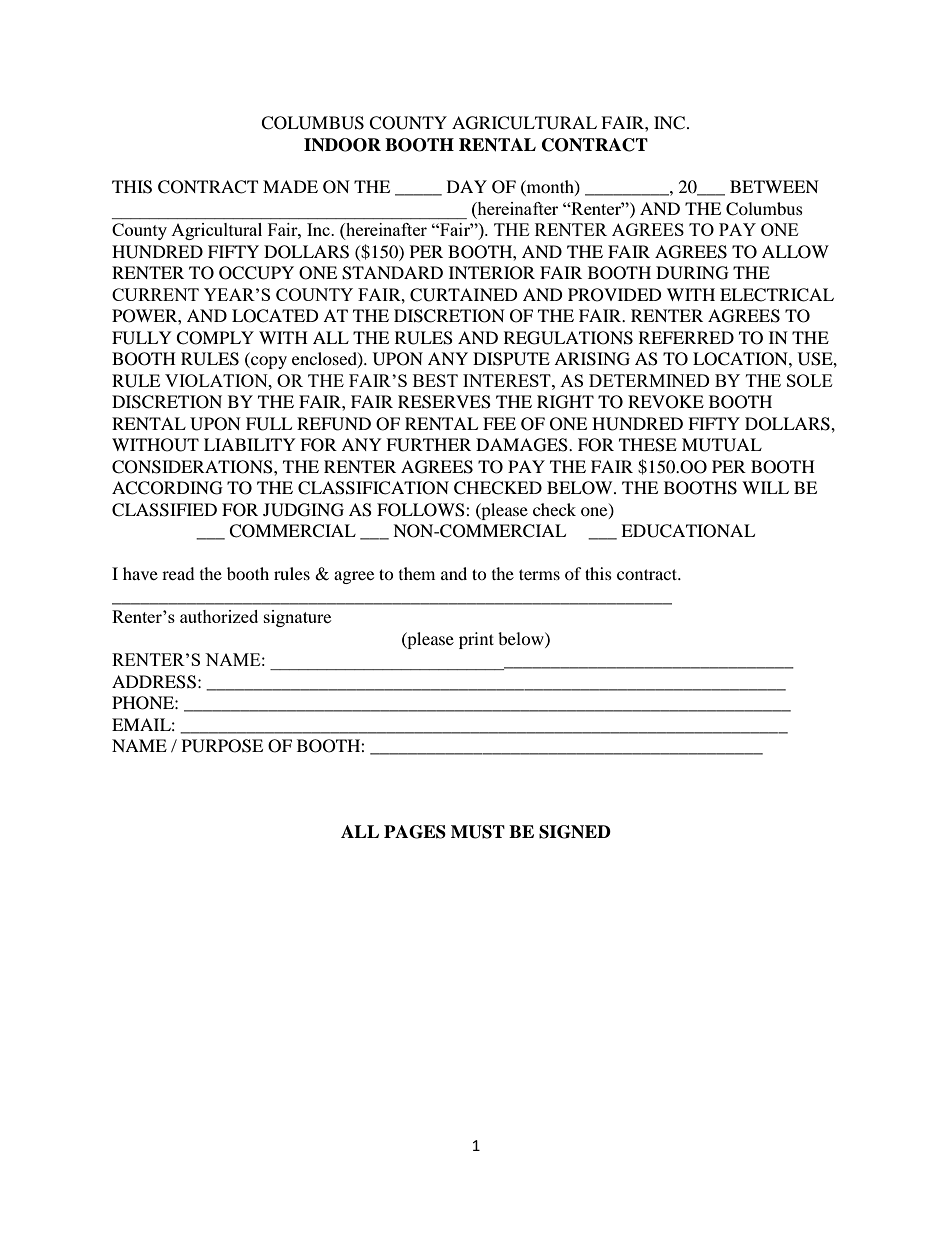  I want to click on ELECTRICAL, so click(777, 295).
